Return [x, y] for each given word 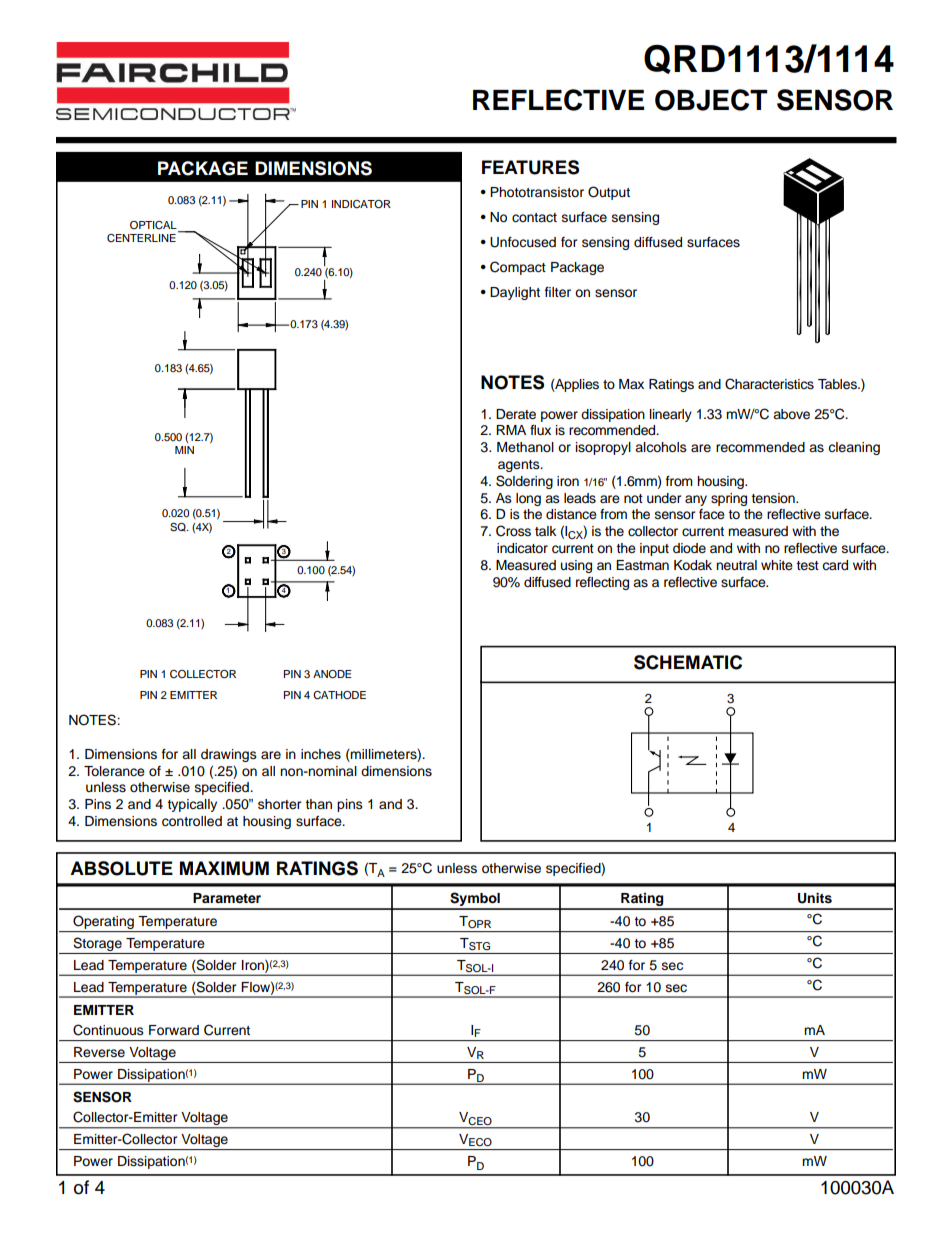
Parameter [227, 898]
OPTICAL [154, 226]
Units [815, 898]
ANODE [332, 674]
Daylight [515, 293]
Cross [513, 531]
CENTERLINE [141, 238]
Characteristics [769, 384]
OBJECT [711, 100]
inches [321, 754]
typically [192, 805]
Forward [174, 1030]
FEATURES [530, 167]
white [777, 565]
